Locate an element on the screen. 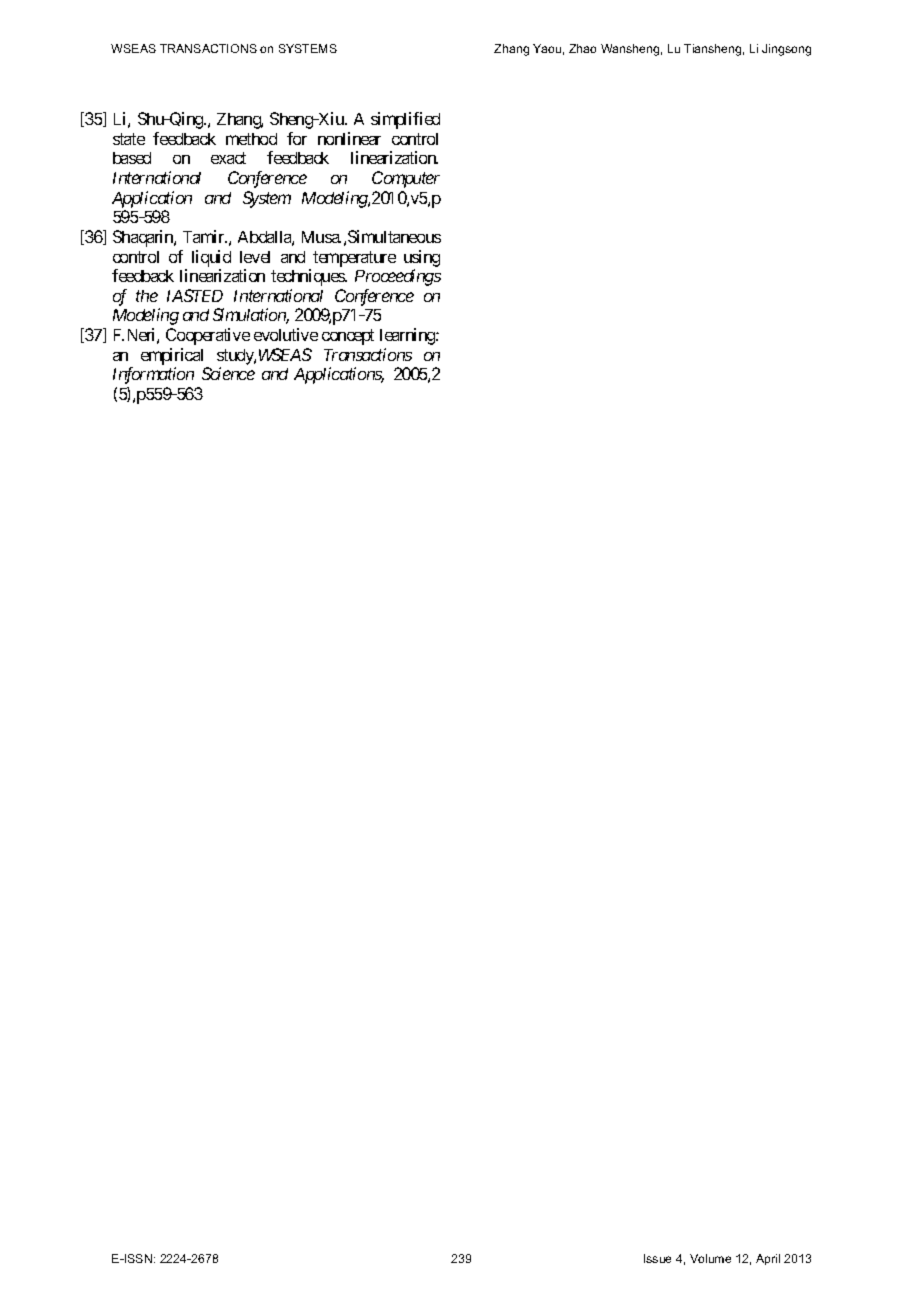  Information is located at coordinates (153, 375).
